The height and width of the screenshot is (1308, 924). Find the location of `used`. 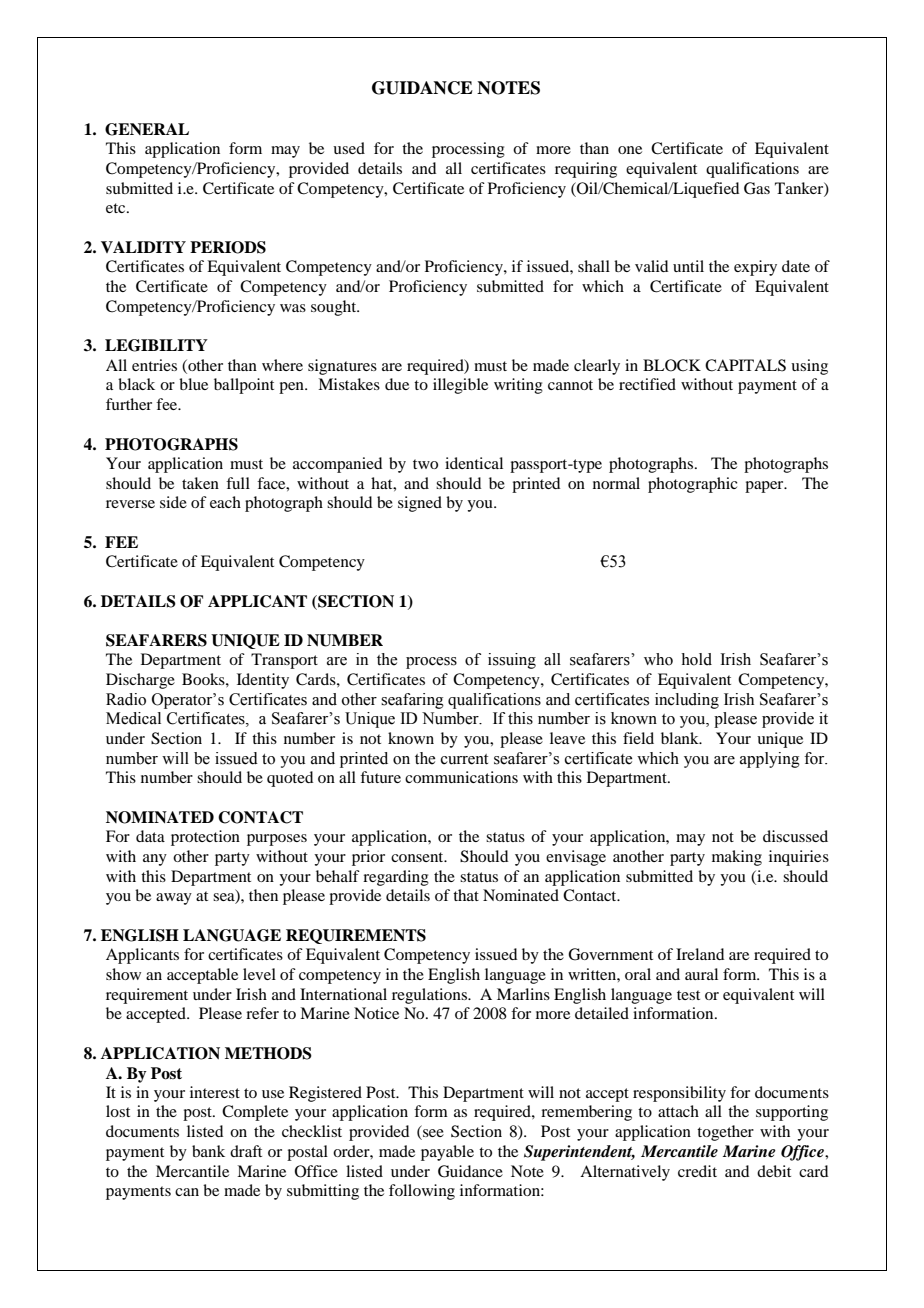

used is located at coordinates (349, 148).
